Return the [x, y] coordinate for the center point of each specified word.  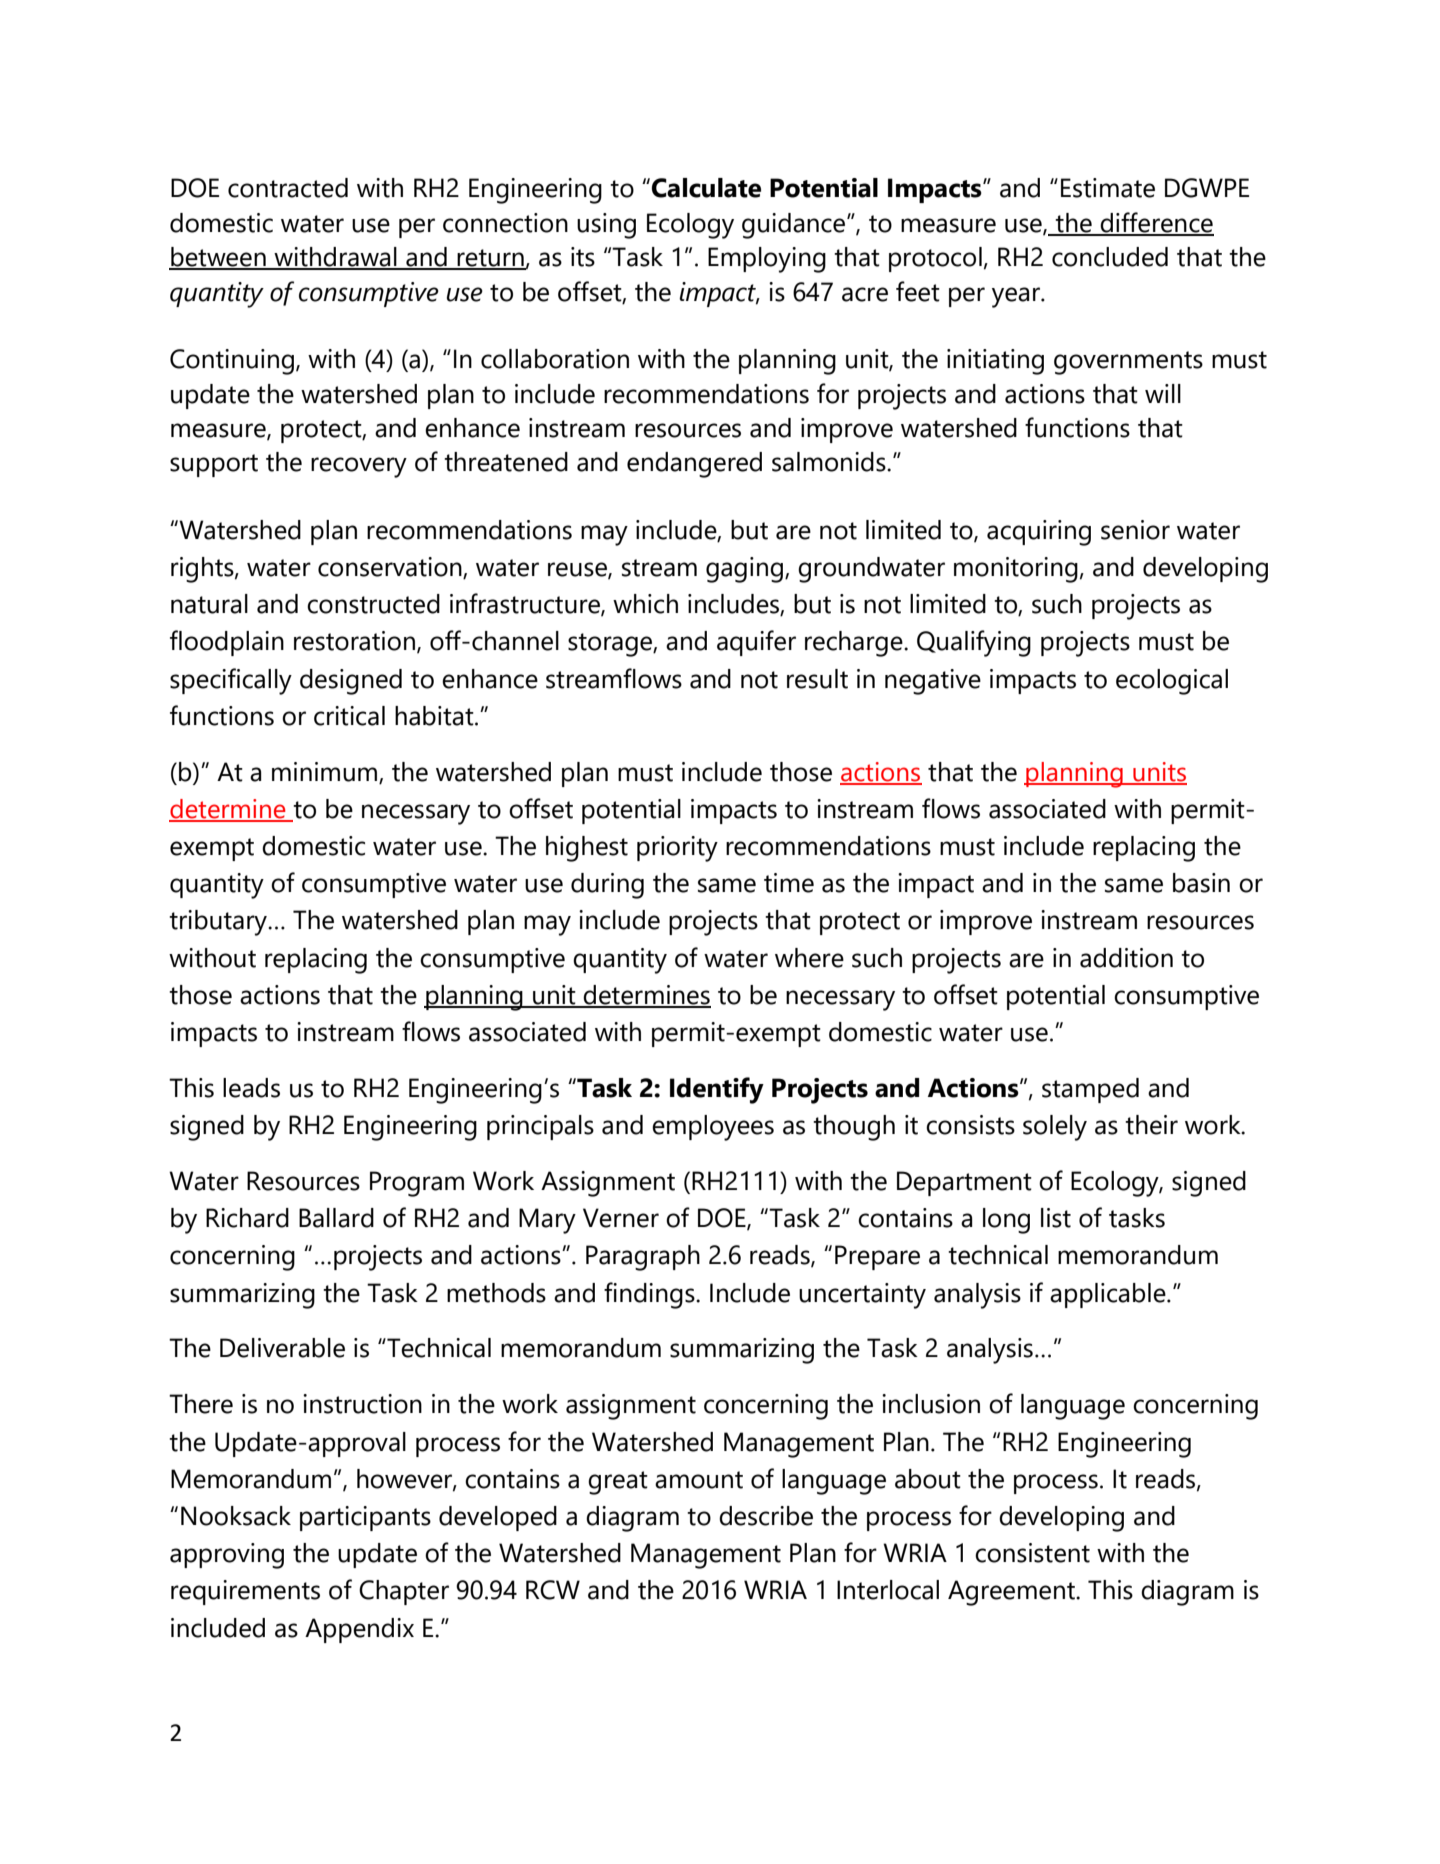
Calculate [706, 188]
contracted [288, 188]
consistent [1032, 1553]
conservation [391, 568]
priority [677, 849]
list [1056, 1218]
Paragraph [643, 1258]
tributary [219, 923]
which [645, 604]
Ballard [336, 1218]
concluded [1110, 257]
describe [766, 1516]
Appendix [359, 1630]
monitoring [1016, 570]
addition [1126, 958]
